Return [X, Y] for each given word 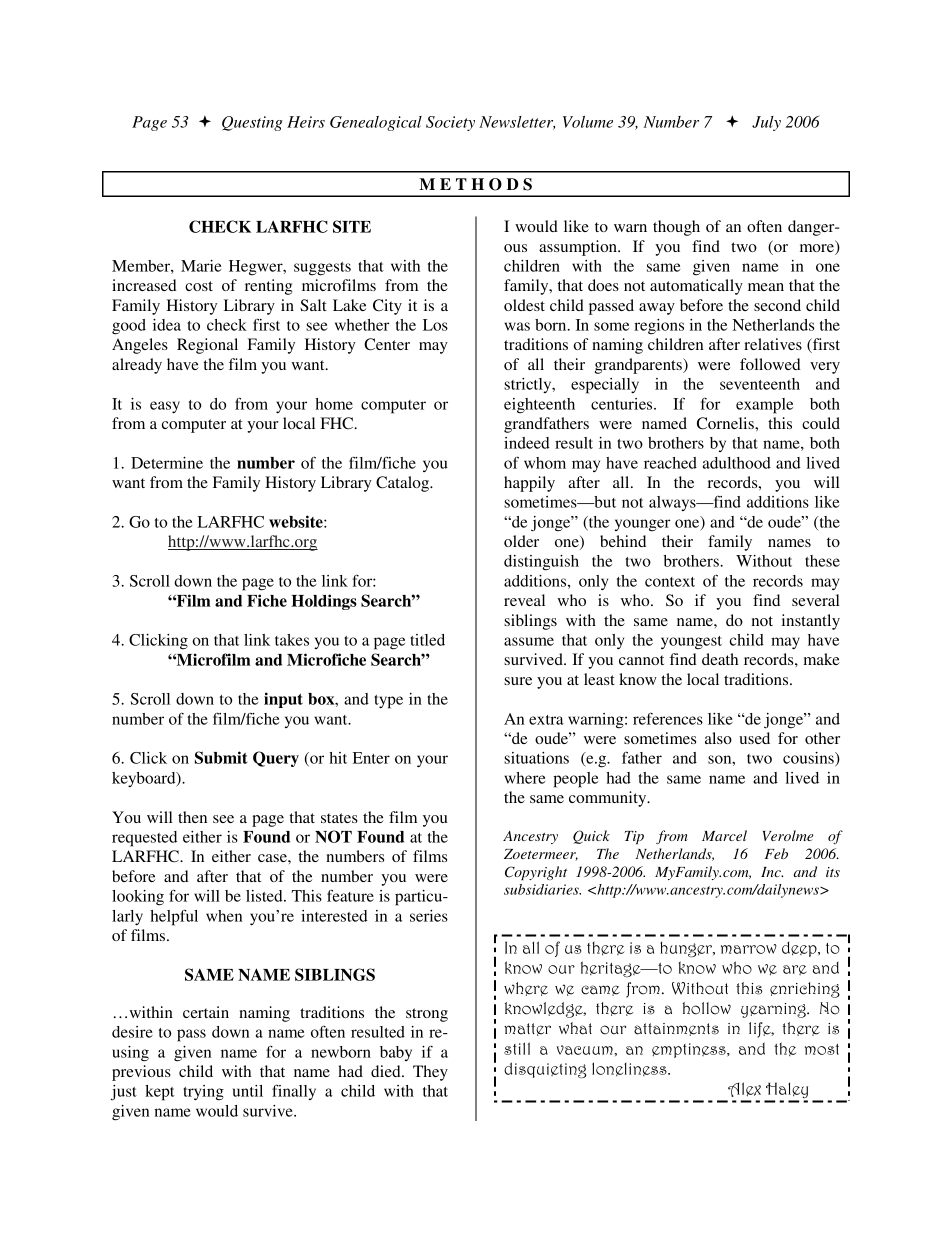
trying [203, 1093]
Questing [252, 123]
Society [450, 123]
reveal [524, 600]
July [766, 123]
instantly [811, 622]
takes [292, 640]
